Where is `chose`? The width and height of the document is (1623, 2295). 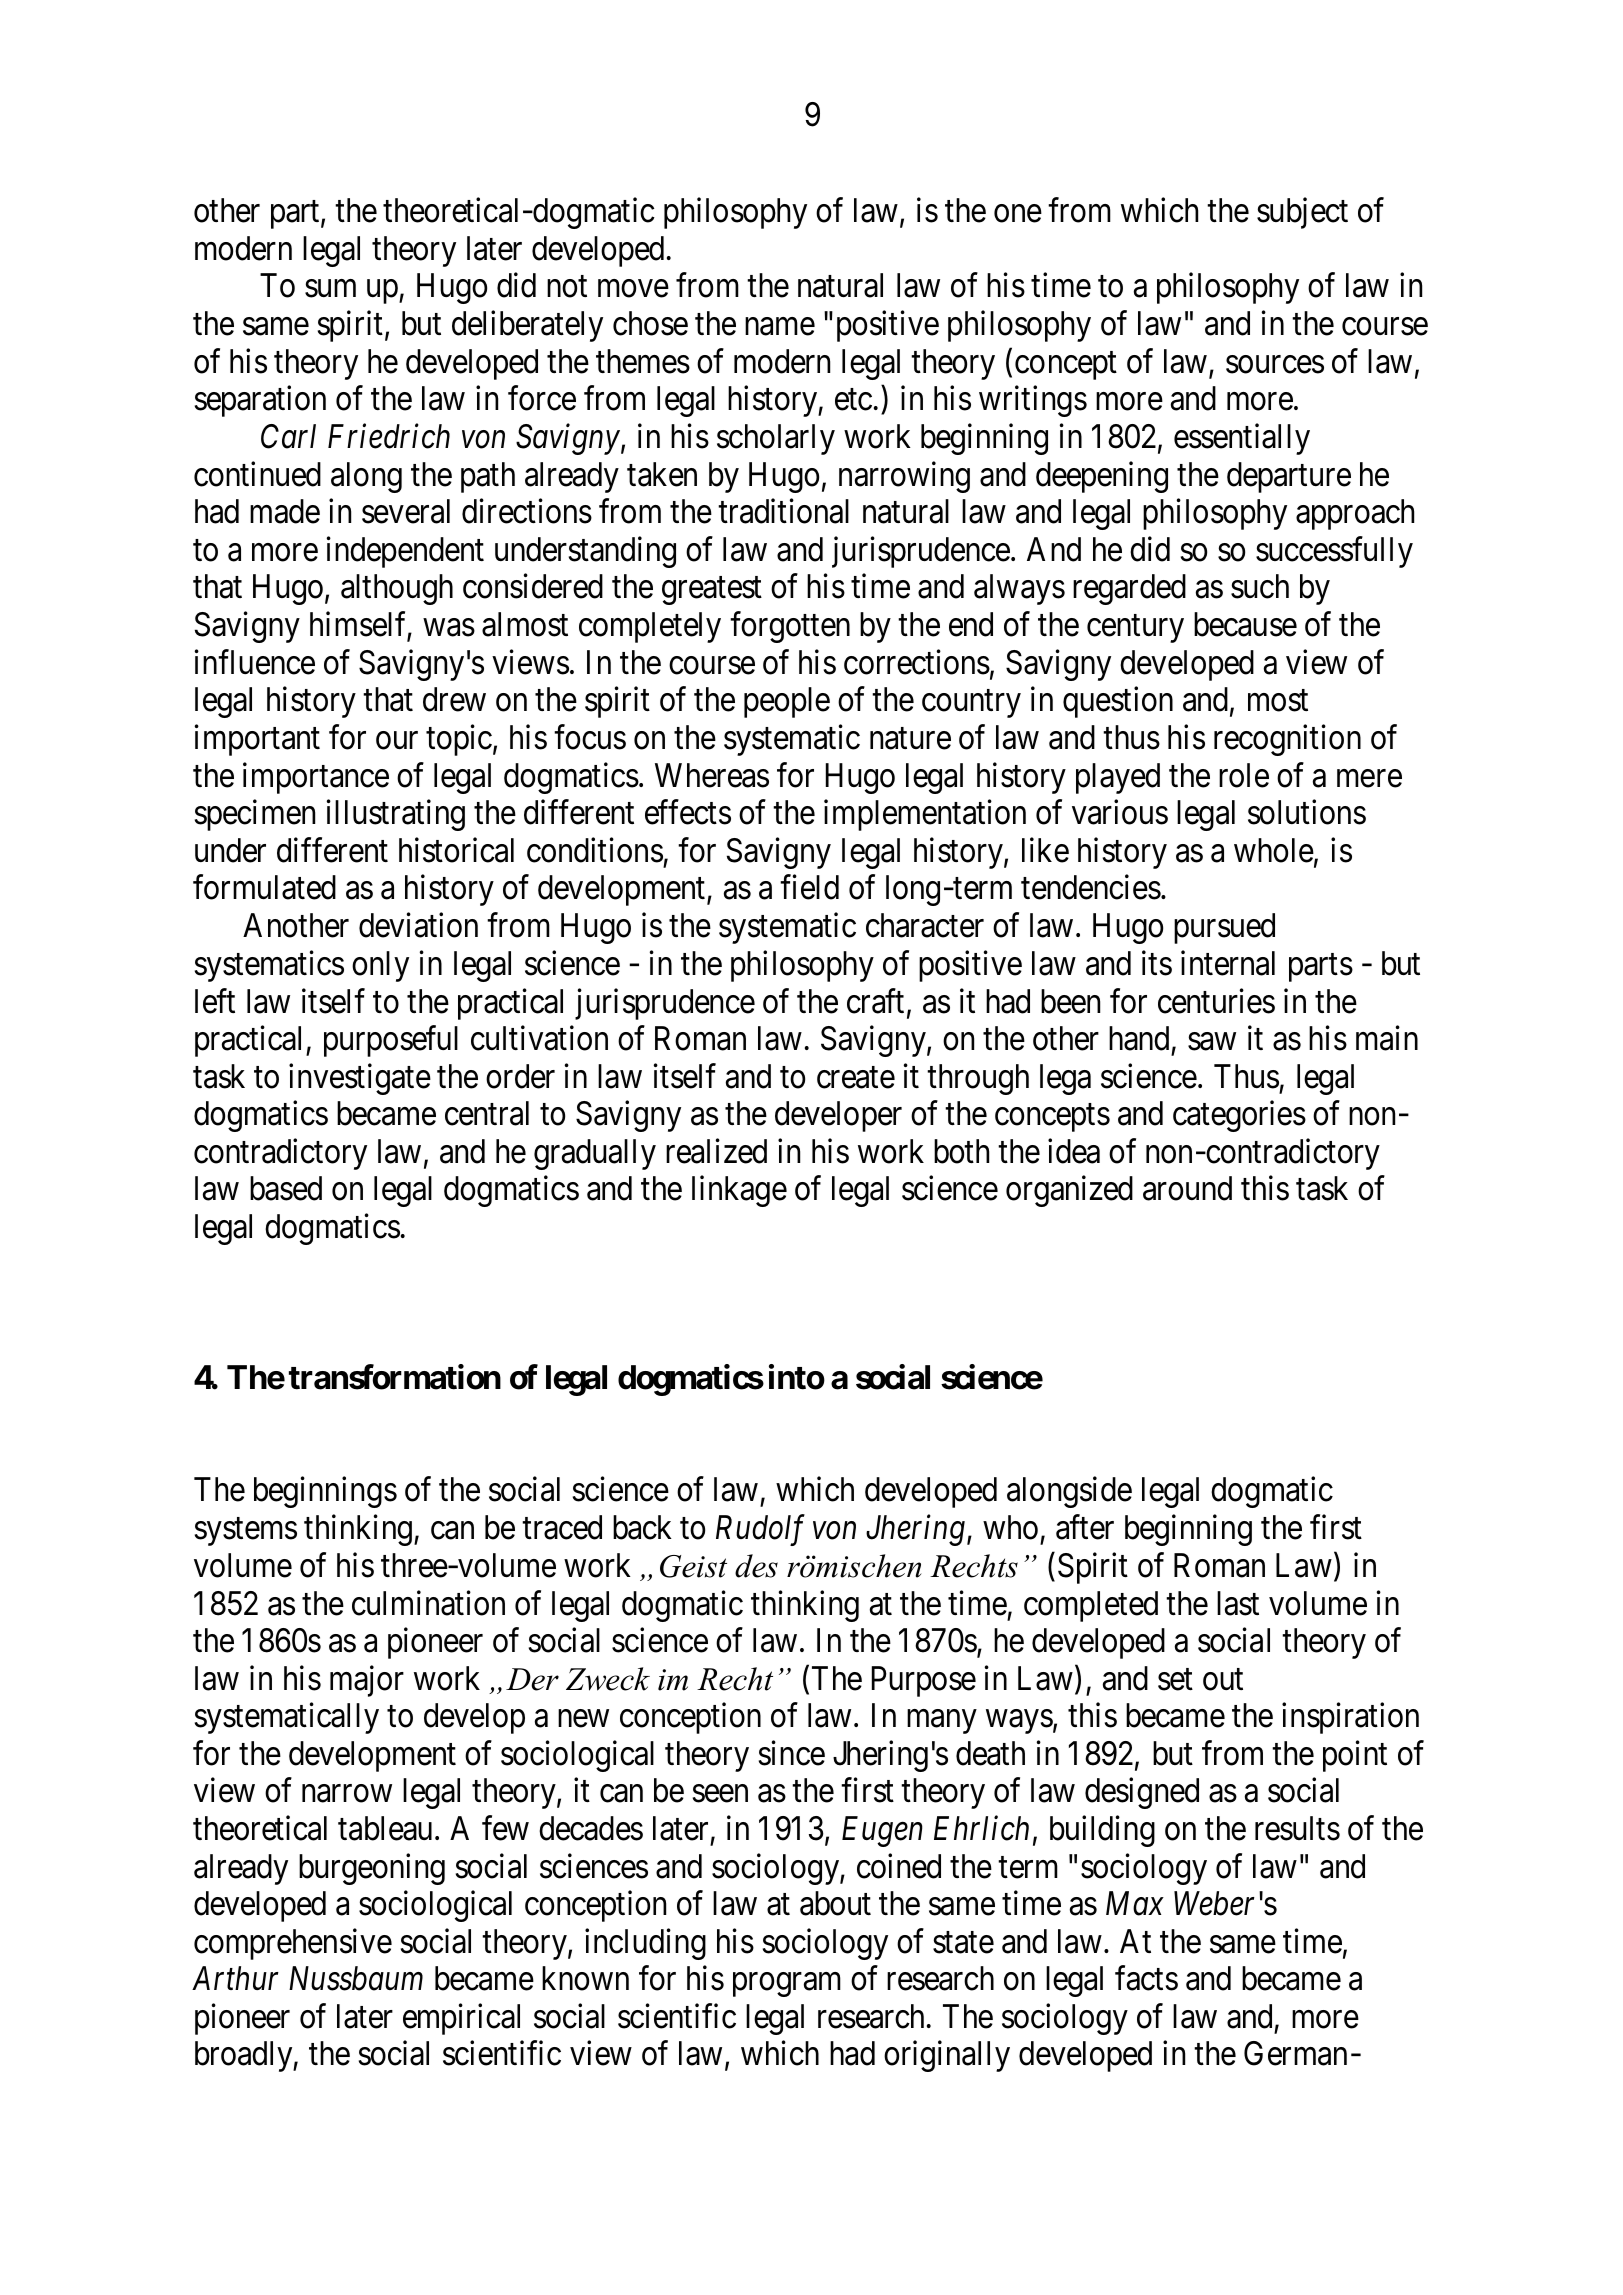 chose is located at coordinates (650, 323).
